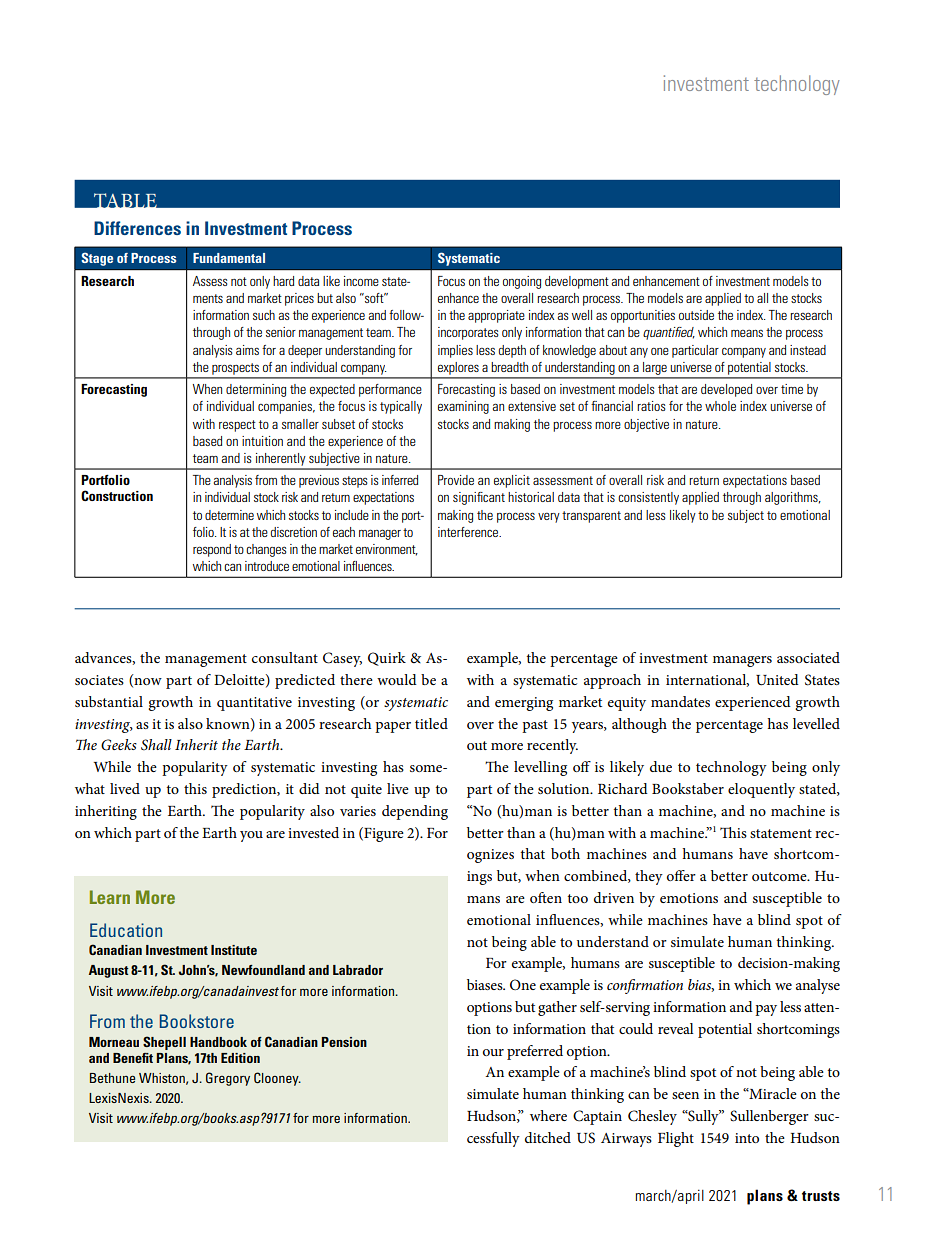  What do you see at coordinates (548, 1115) in the screenshot?
I see `where` at bounding box center [548, 1115].
